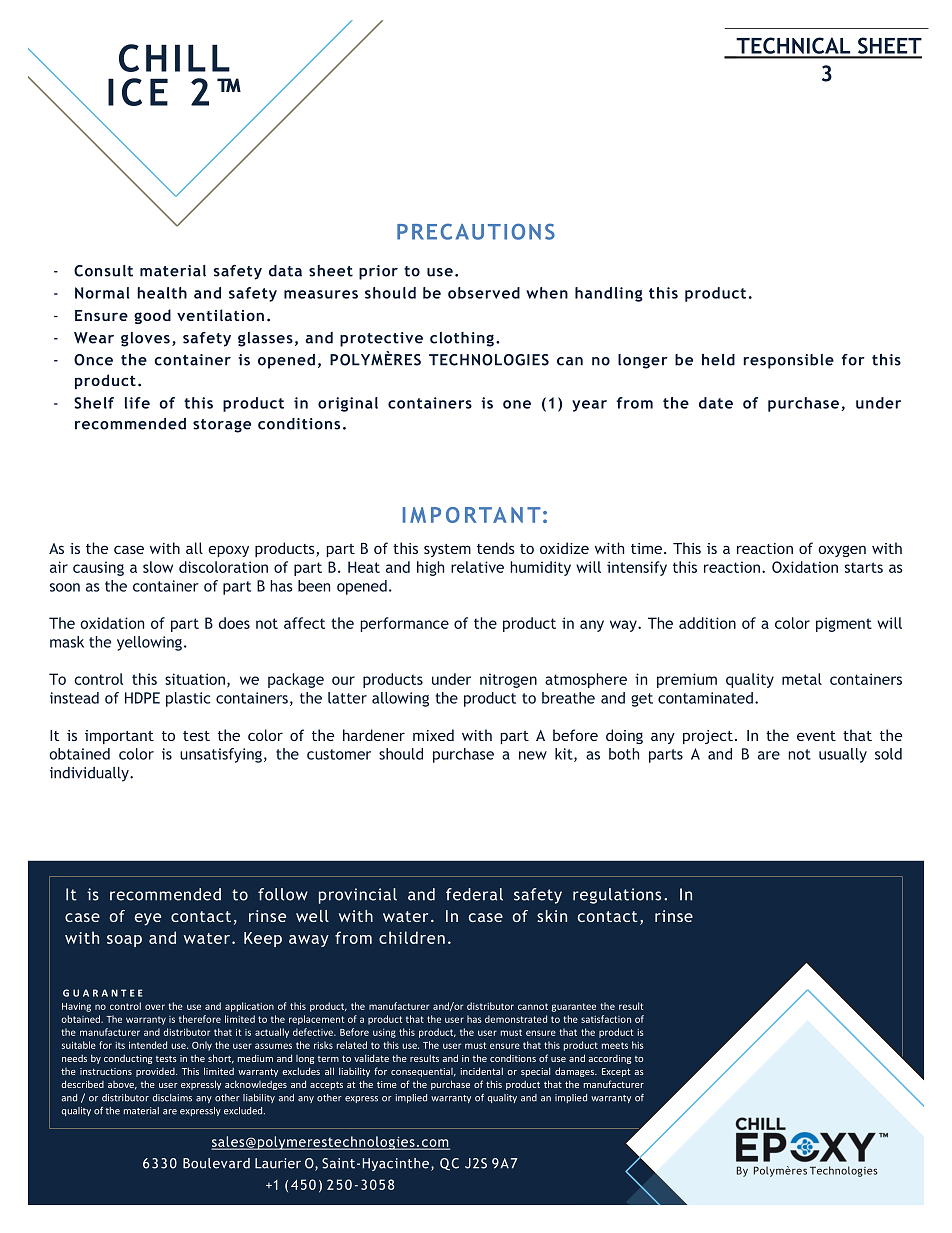  Describe the element at coordinates (476, 231) in the image. I see `PRECAUTIONS` at that location.
